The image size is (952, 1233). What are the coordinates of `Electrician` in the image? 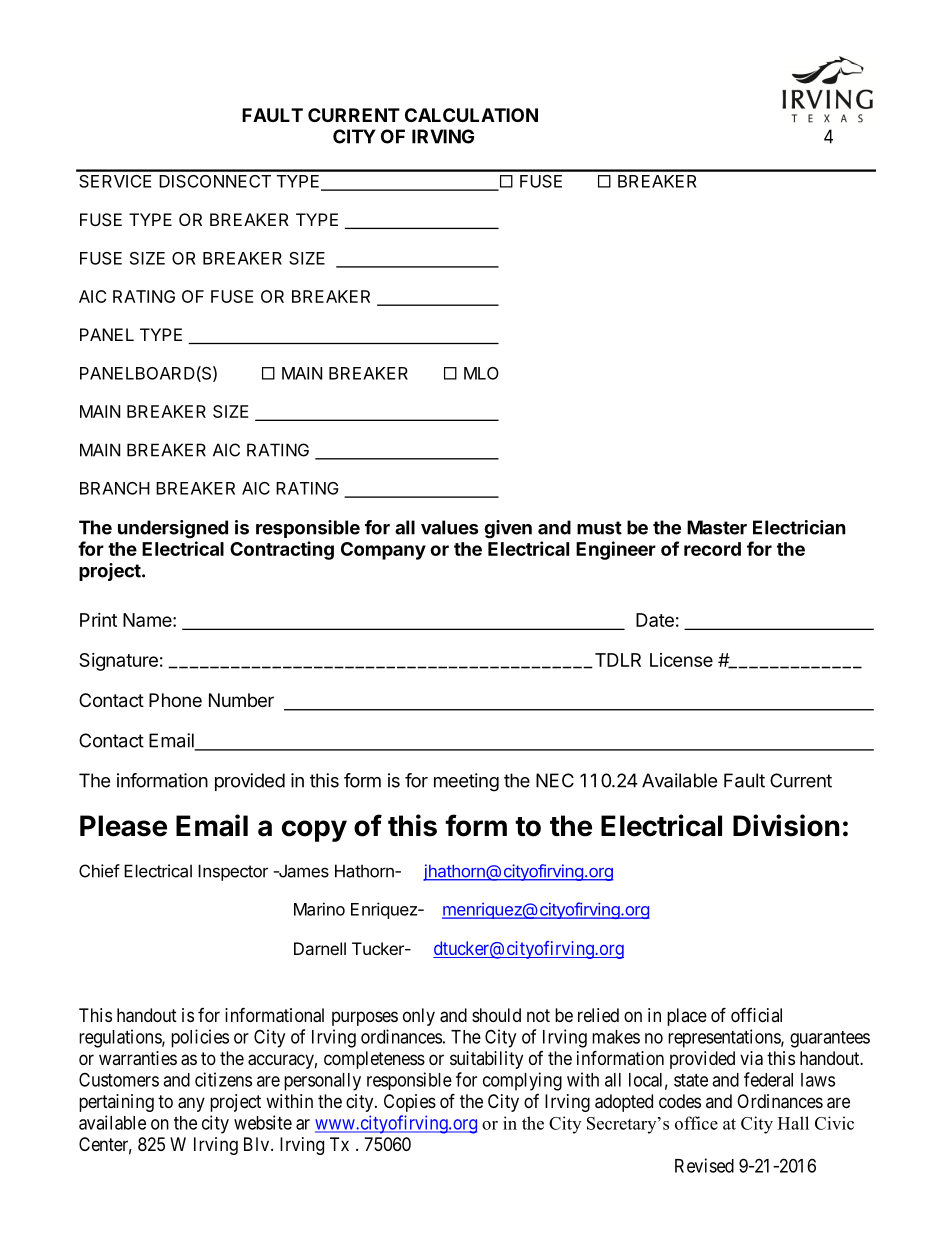 It's located at (799, 527).
